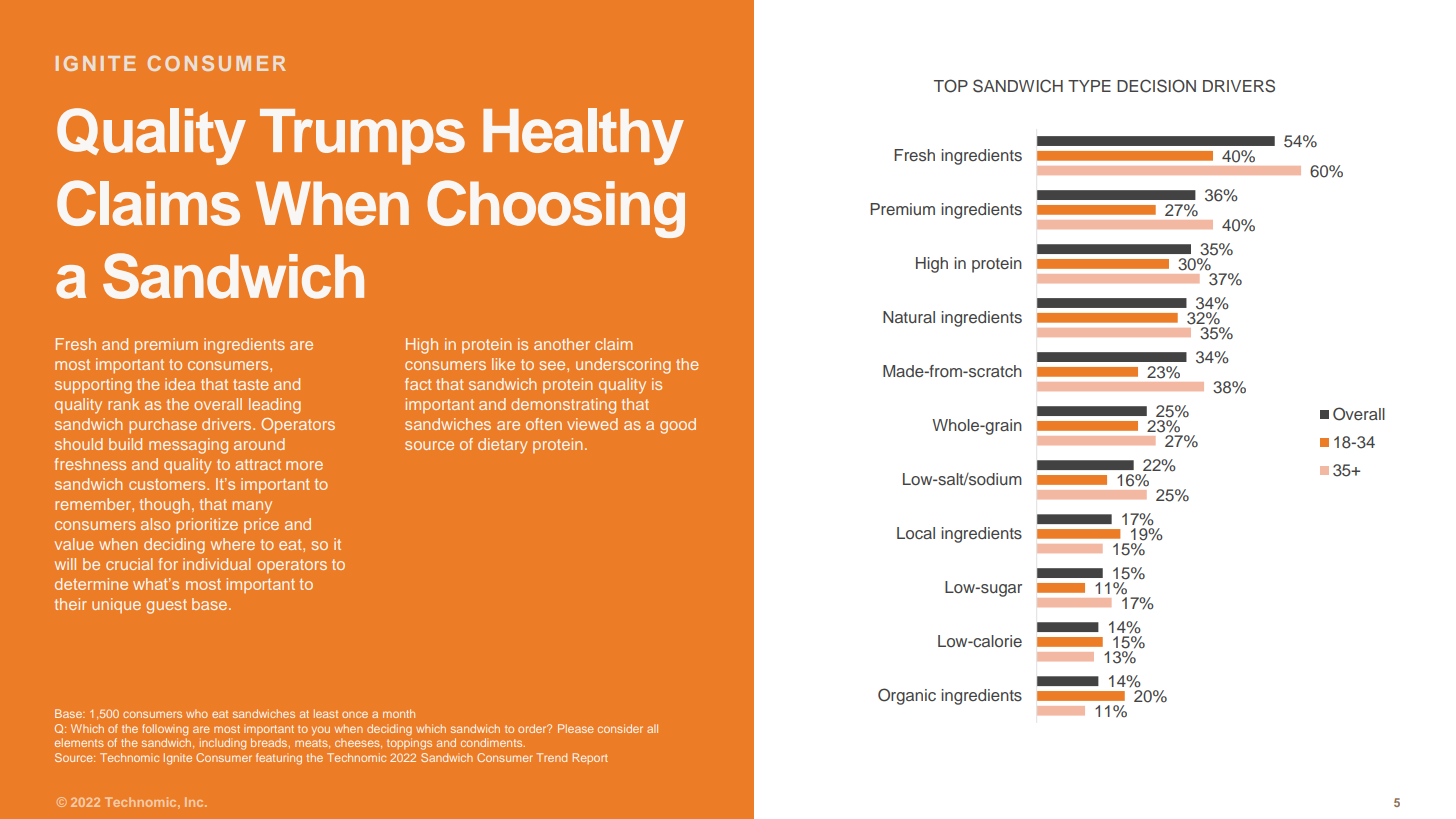 Image resolution: width=1456 pixels, height=819 pixels. What do you see at coordinates (362, 137) in the screenshot?
I see `Trumps` at bounding box center [362, 137].
